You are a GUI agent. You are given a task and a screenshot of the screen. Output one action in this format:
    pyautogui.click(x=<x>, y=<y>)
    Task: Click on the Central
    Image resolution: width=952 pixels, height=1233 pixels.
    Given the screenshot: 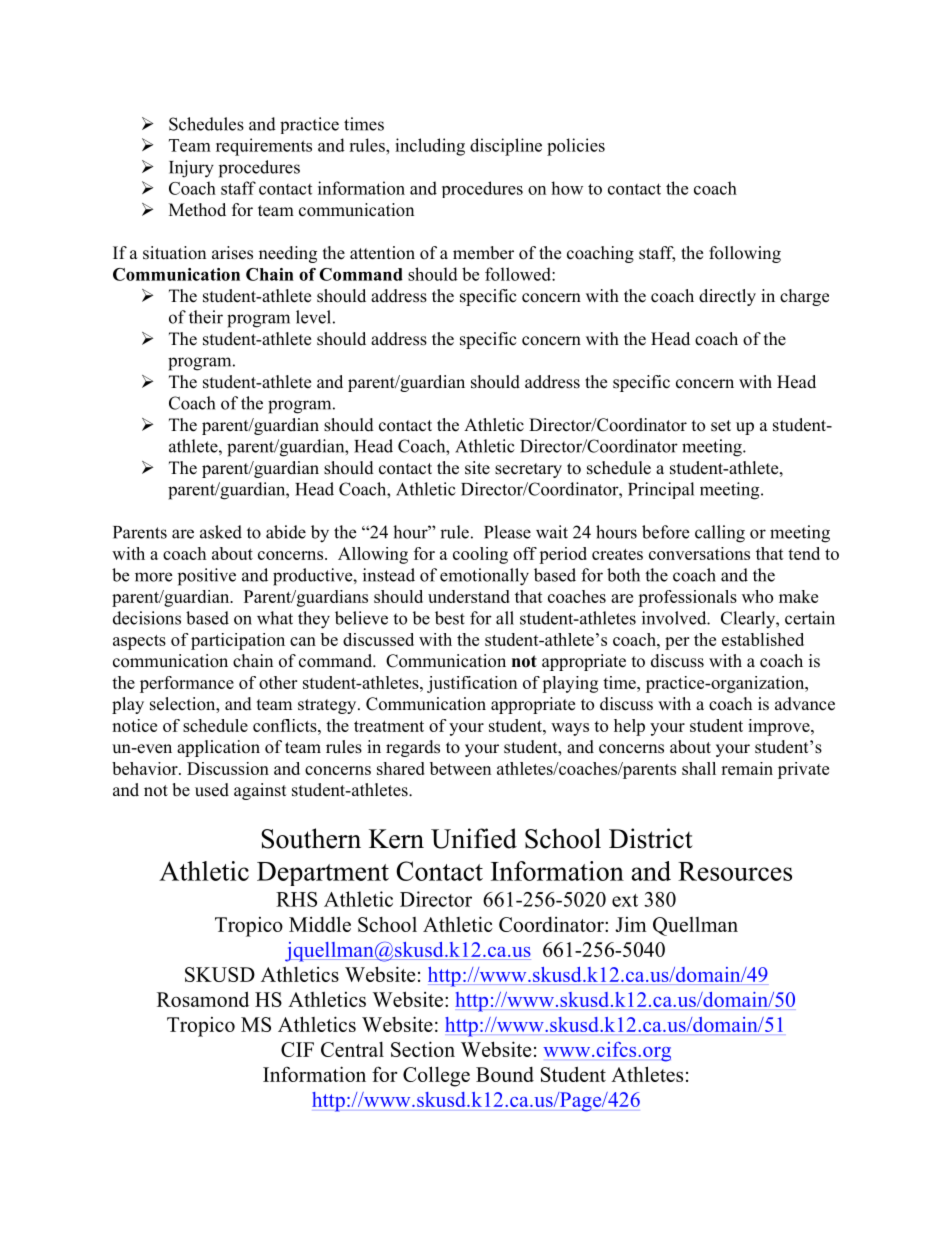 What is the action you would take?
    pyautogui.click(x=352, y=1049)
